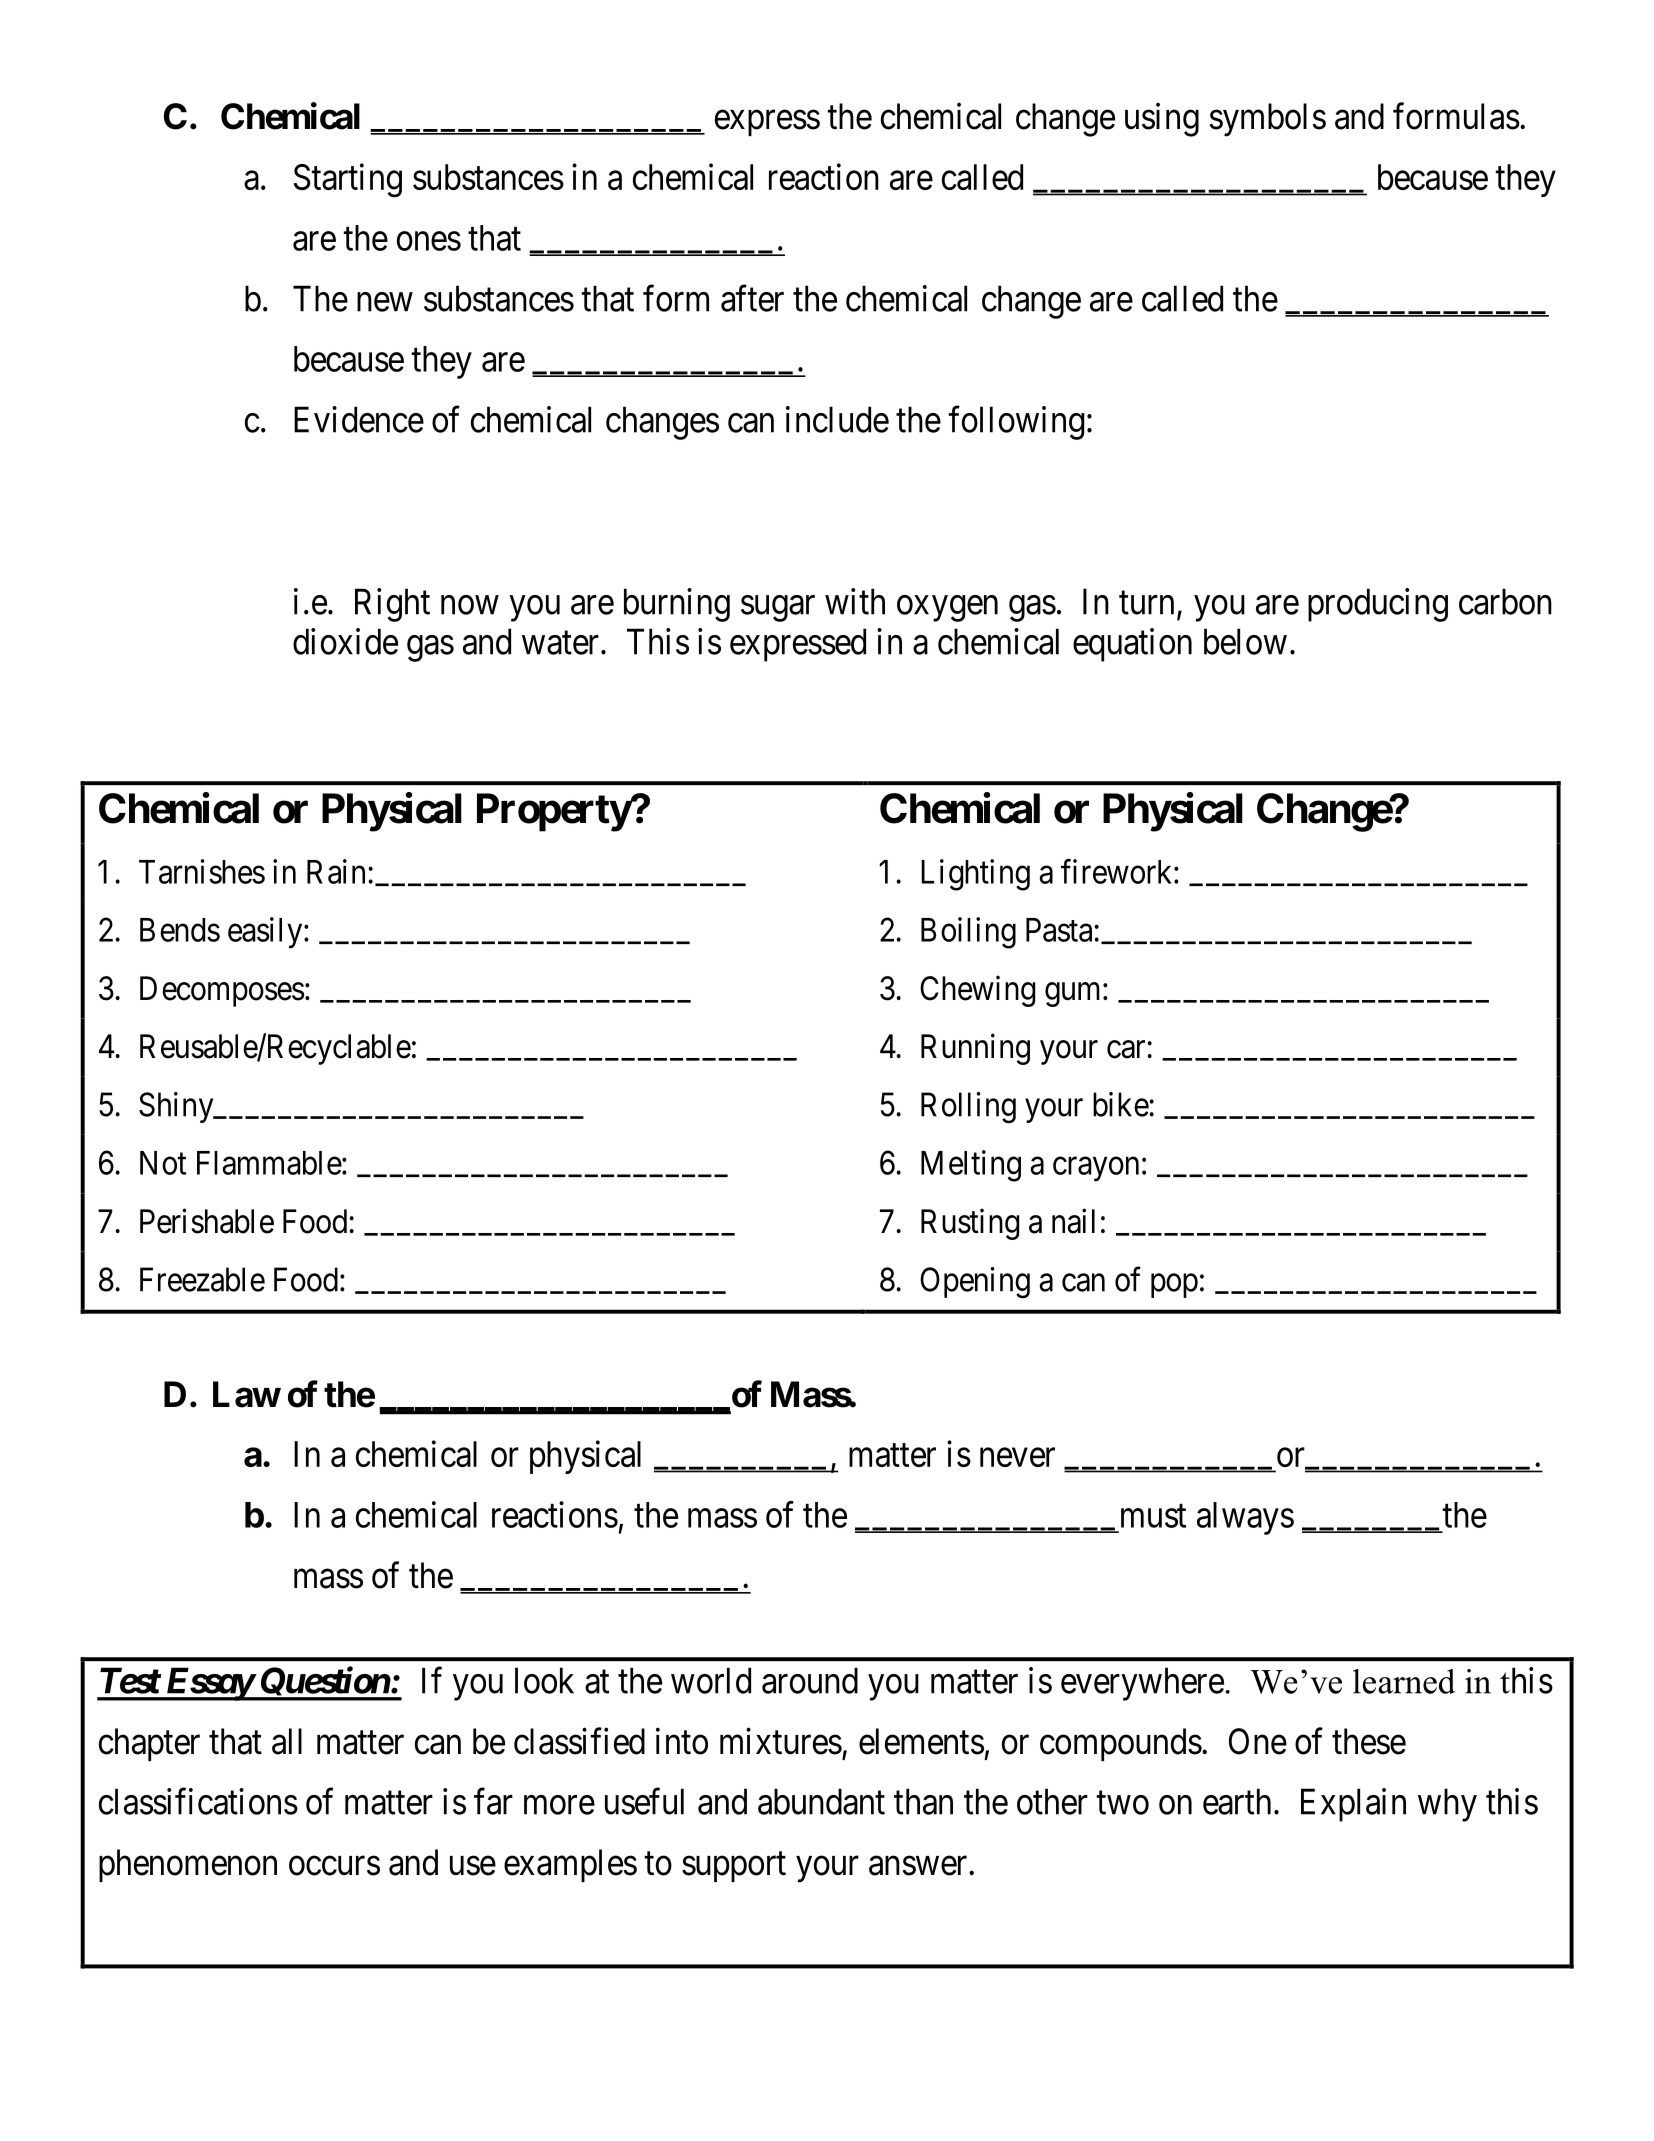  I want to click on easily, so click(266, 933).
